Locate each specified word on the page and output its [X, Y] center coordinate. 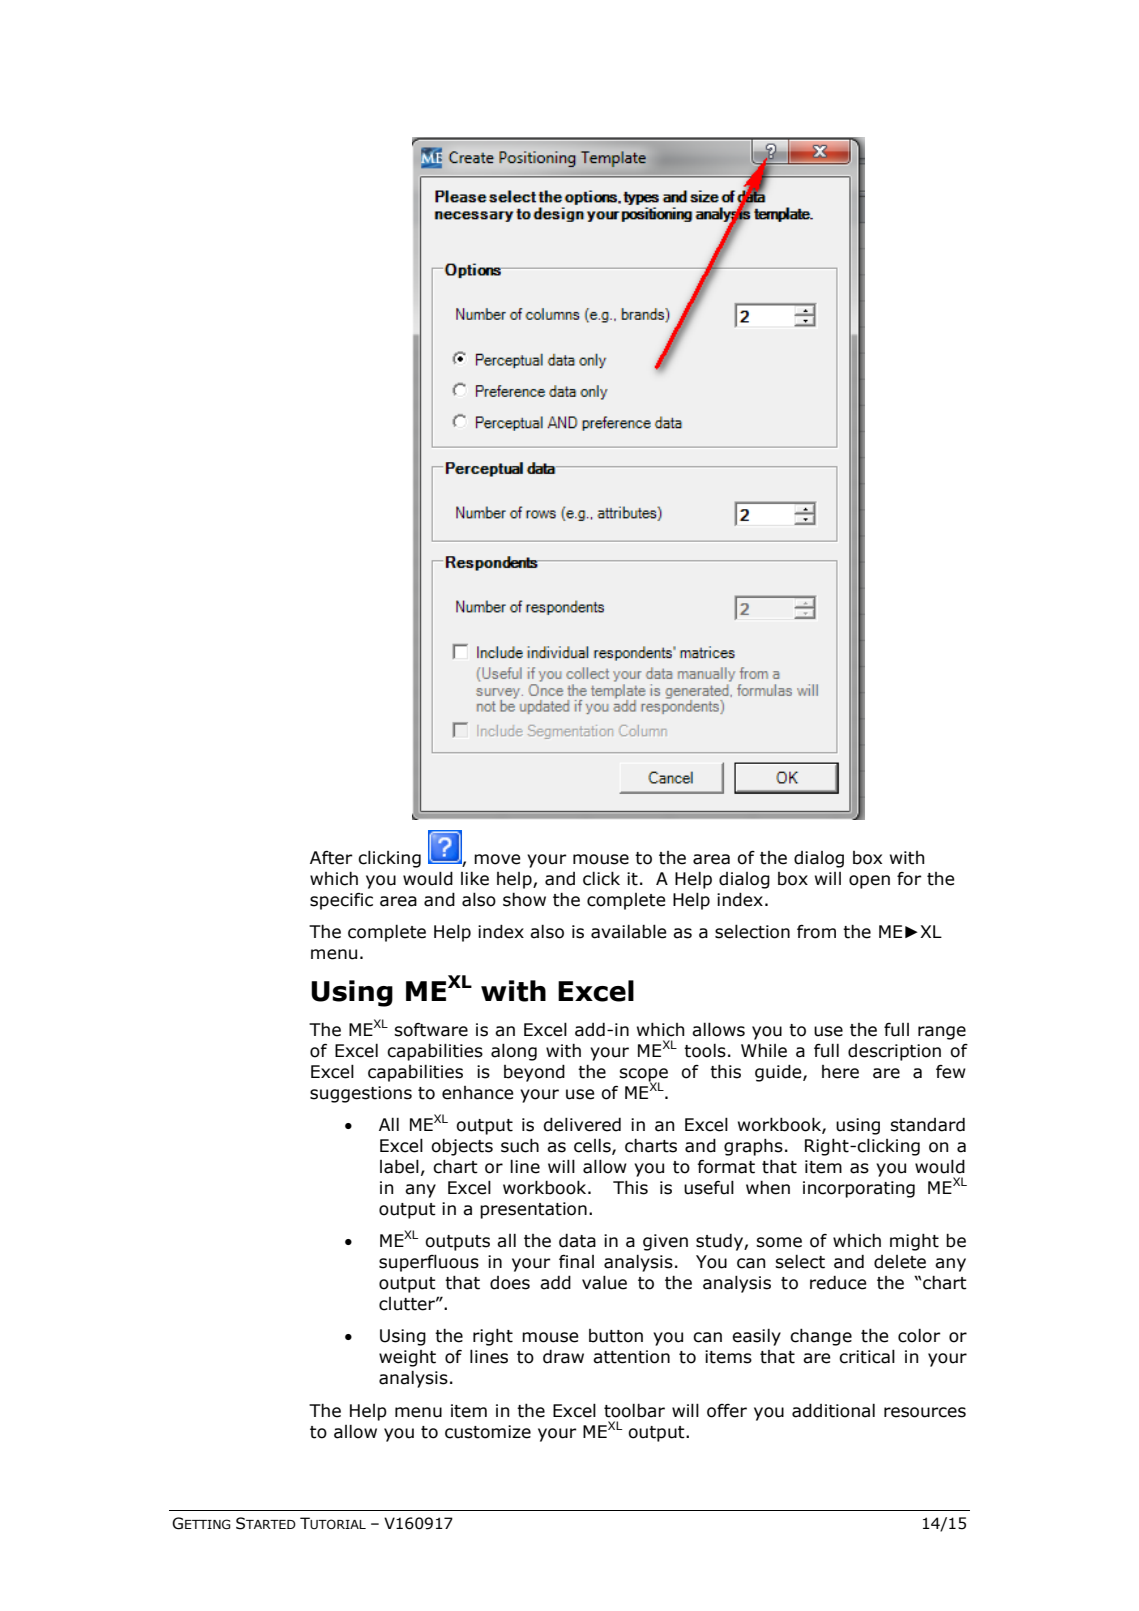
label [399, 1166]
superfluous [429, 1263]
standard [927, 1124]
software [431, 1030]
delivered [582, 1124]
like [475, 878]
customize [488, 1432]
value [604, 1282]
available [629, 931]
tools [705, 1050]
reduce [838, 1282]
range [942, 1033]
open [869, 882]
